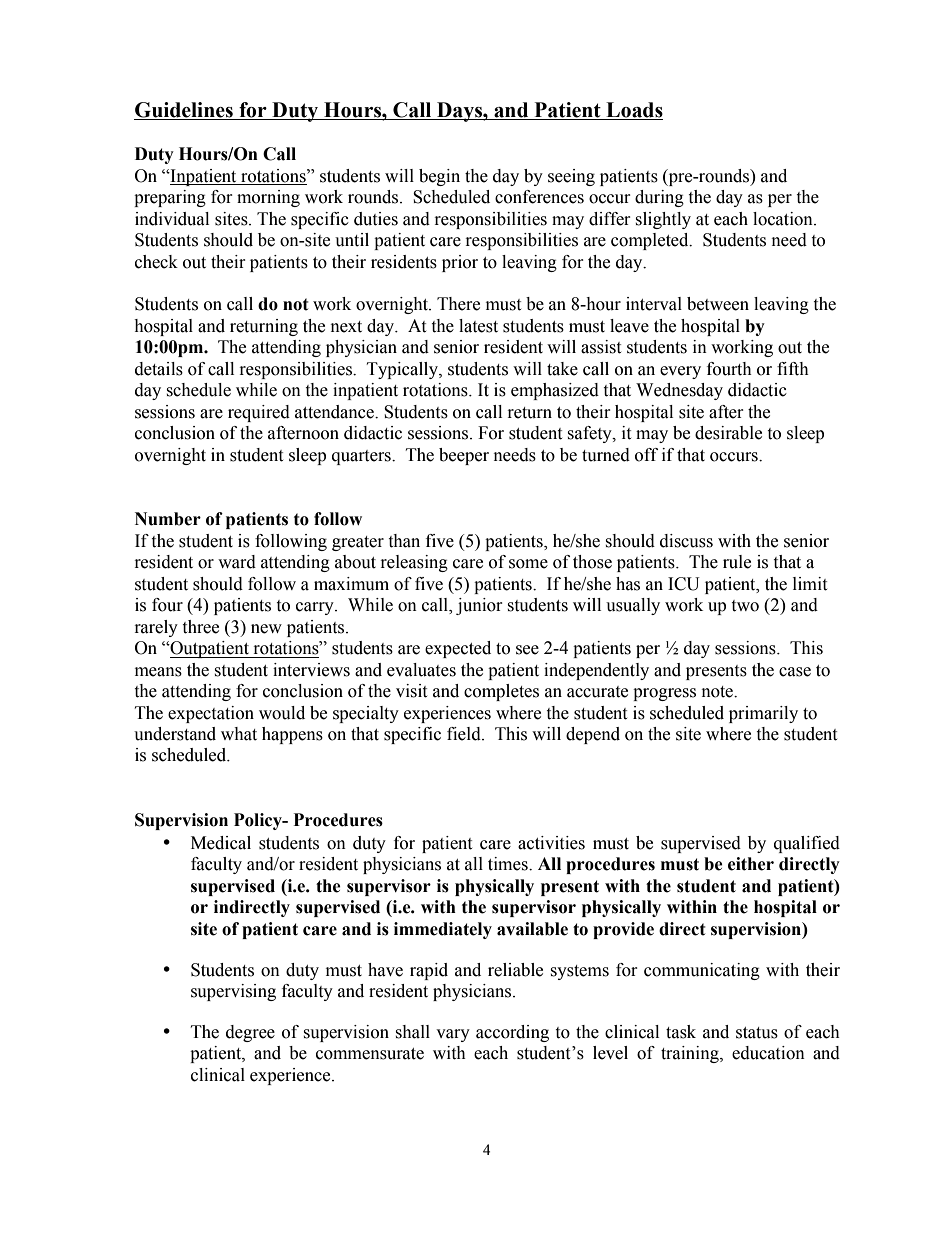  I want to click on according, so click(512, 1033).
